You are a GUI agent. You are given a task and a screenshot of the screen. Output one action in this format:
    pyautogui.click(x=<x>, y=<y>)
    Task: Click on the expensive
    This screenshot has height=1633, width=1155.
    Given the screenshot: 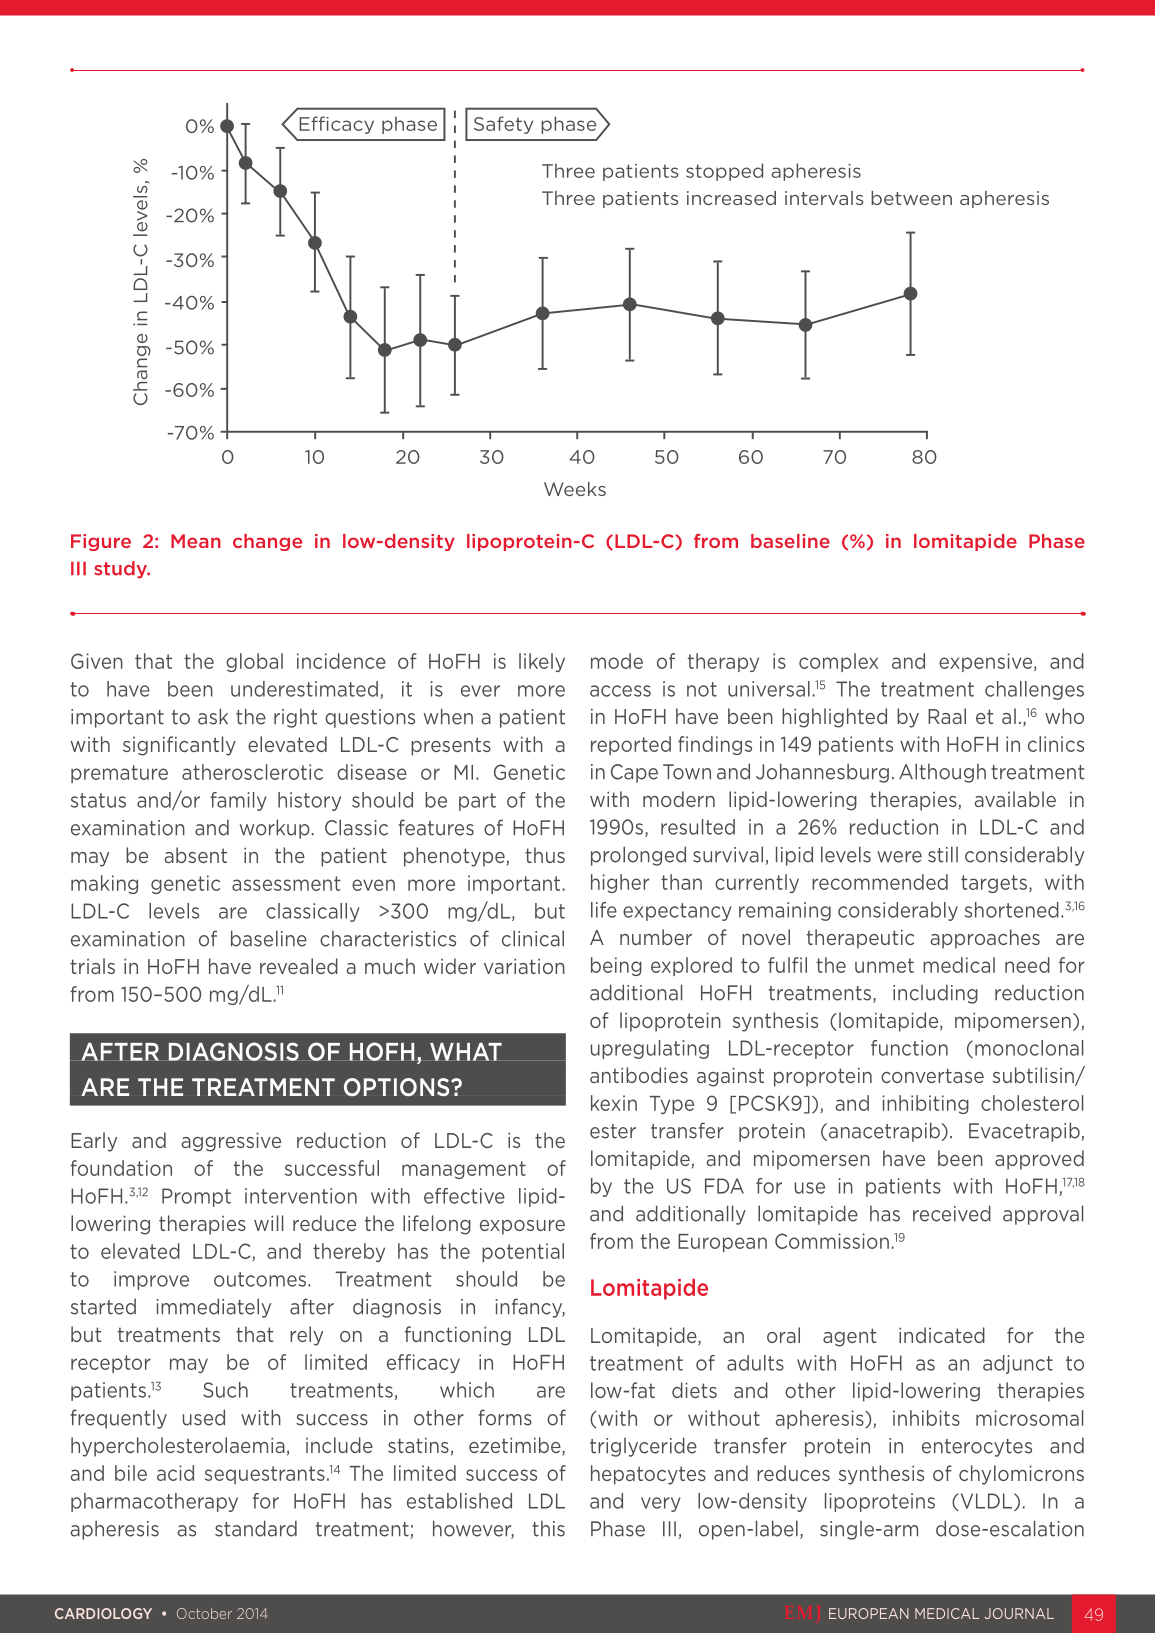 What is the action you would take?
    pyautogui.click(x=987, y=662)
